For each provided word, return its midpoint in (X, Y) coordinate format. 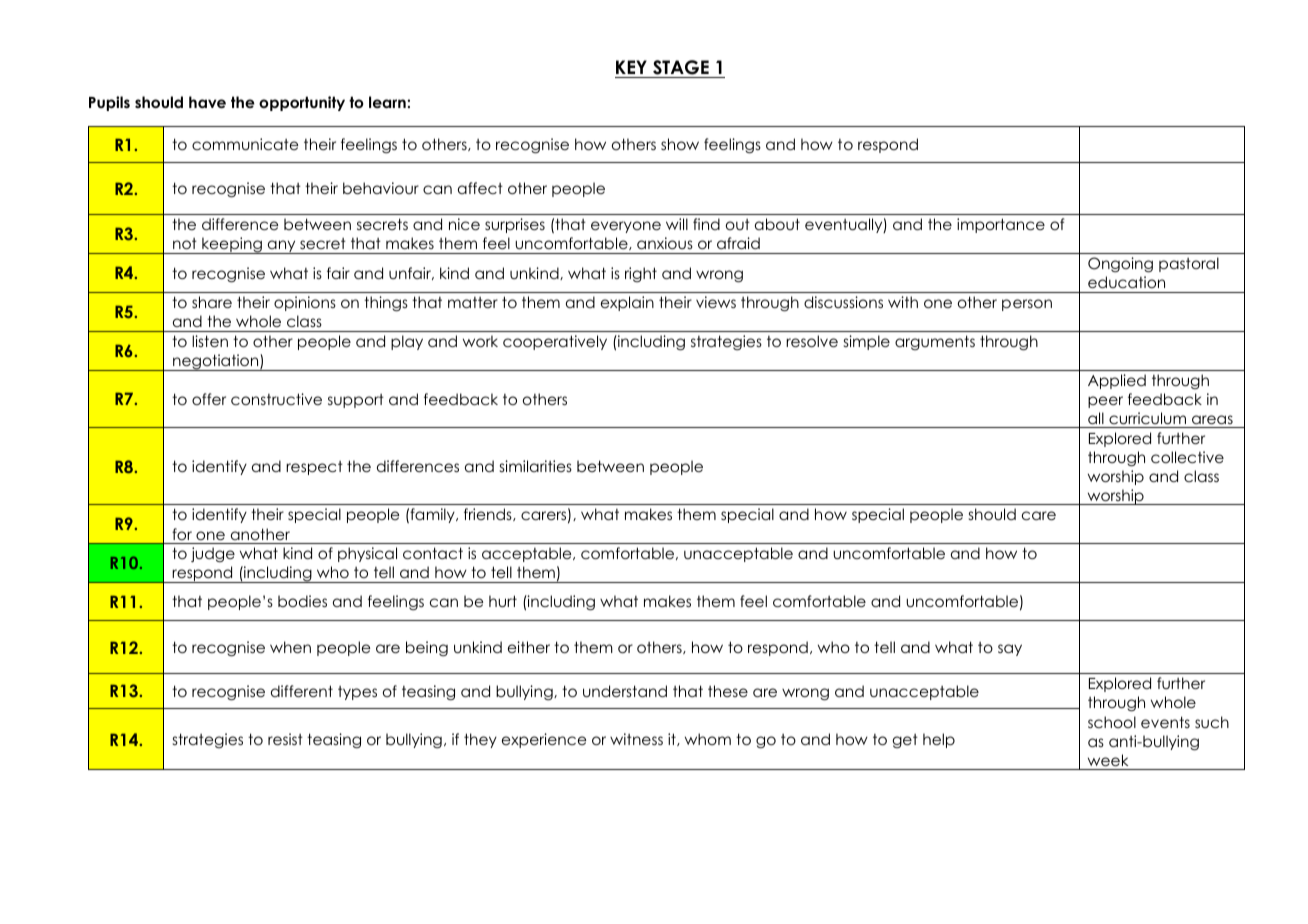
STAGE (681, 69)
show (680, 144)
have (207, 102)
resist (285, 739)
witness (636, 739)
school (1112, 722)
